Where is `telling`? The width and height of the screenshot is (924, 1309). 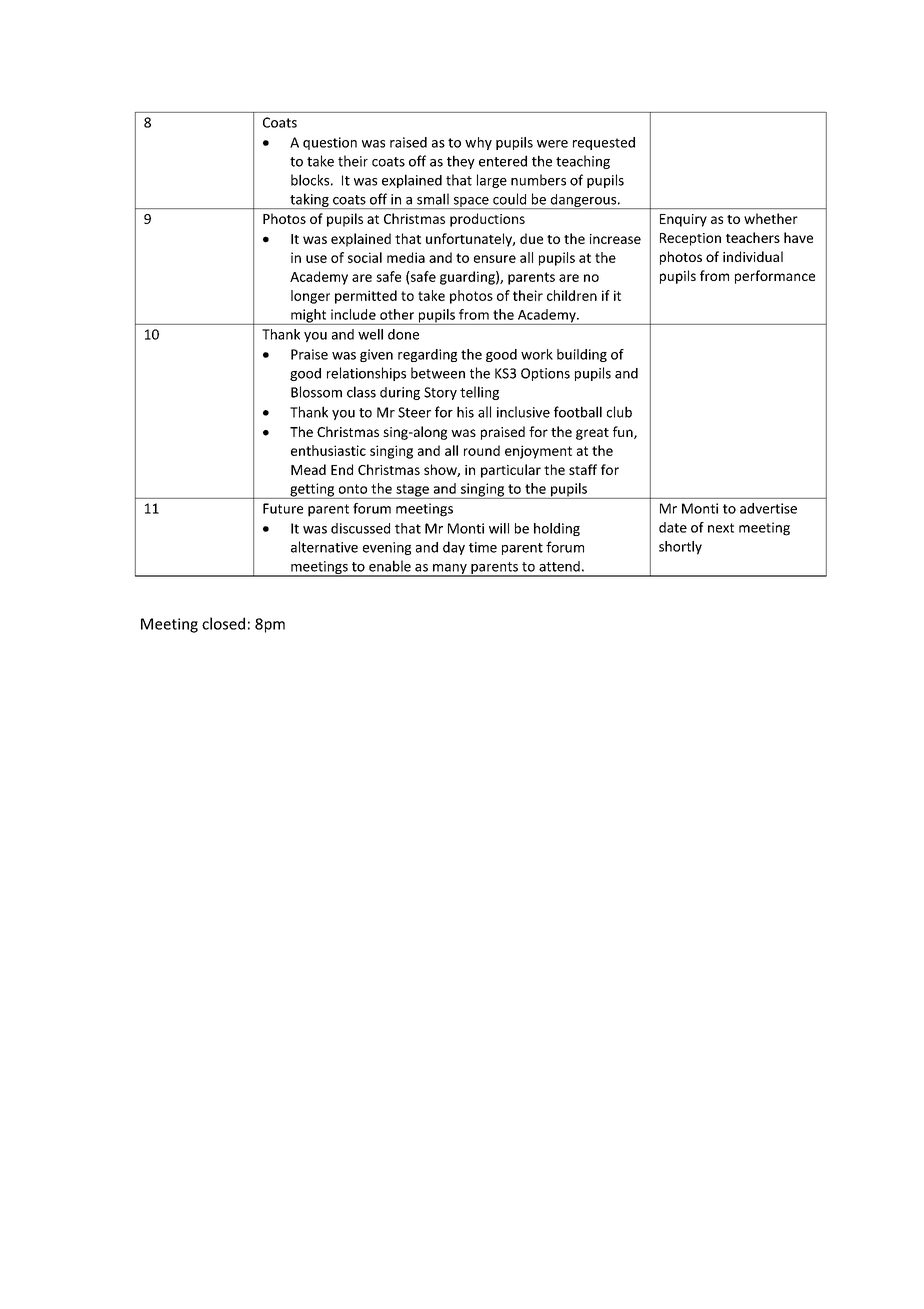
telling is located at coordinates (479, 393).
